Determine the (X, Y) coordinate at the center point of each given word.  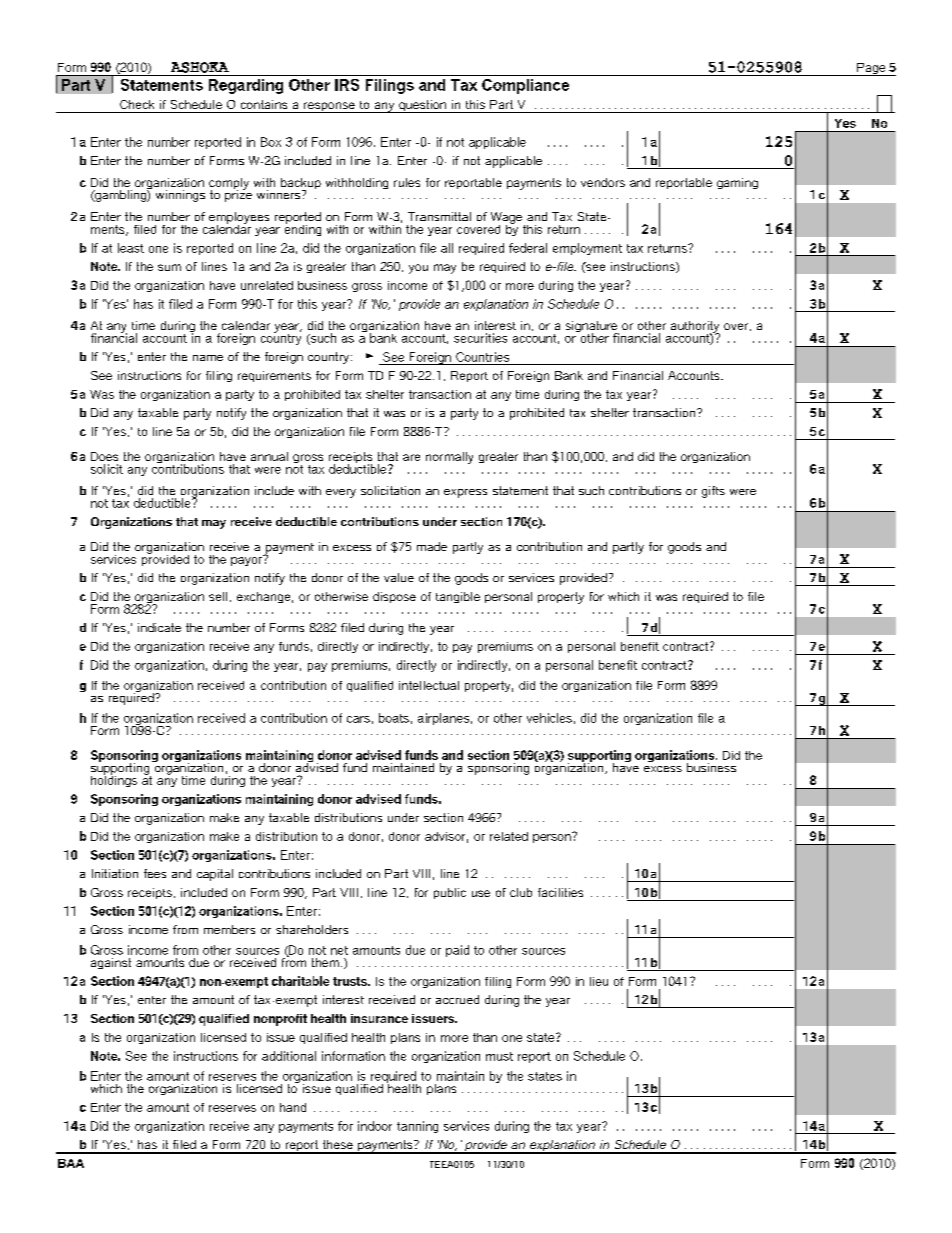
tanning (417, 1127)
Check (137, 104)
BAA (71, 1163)
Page (871, 69)
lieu (599, 981)
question (422, 106)
